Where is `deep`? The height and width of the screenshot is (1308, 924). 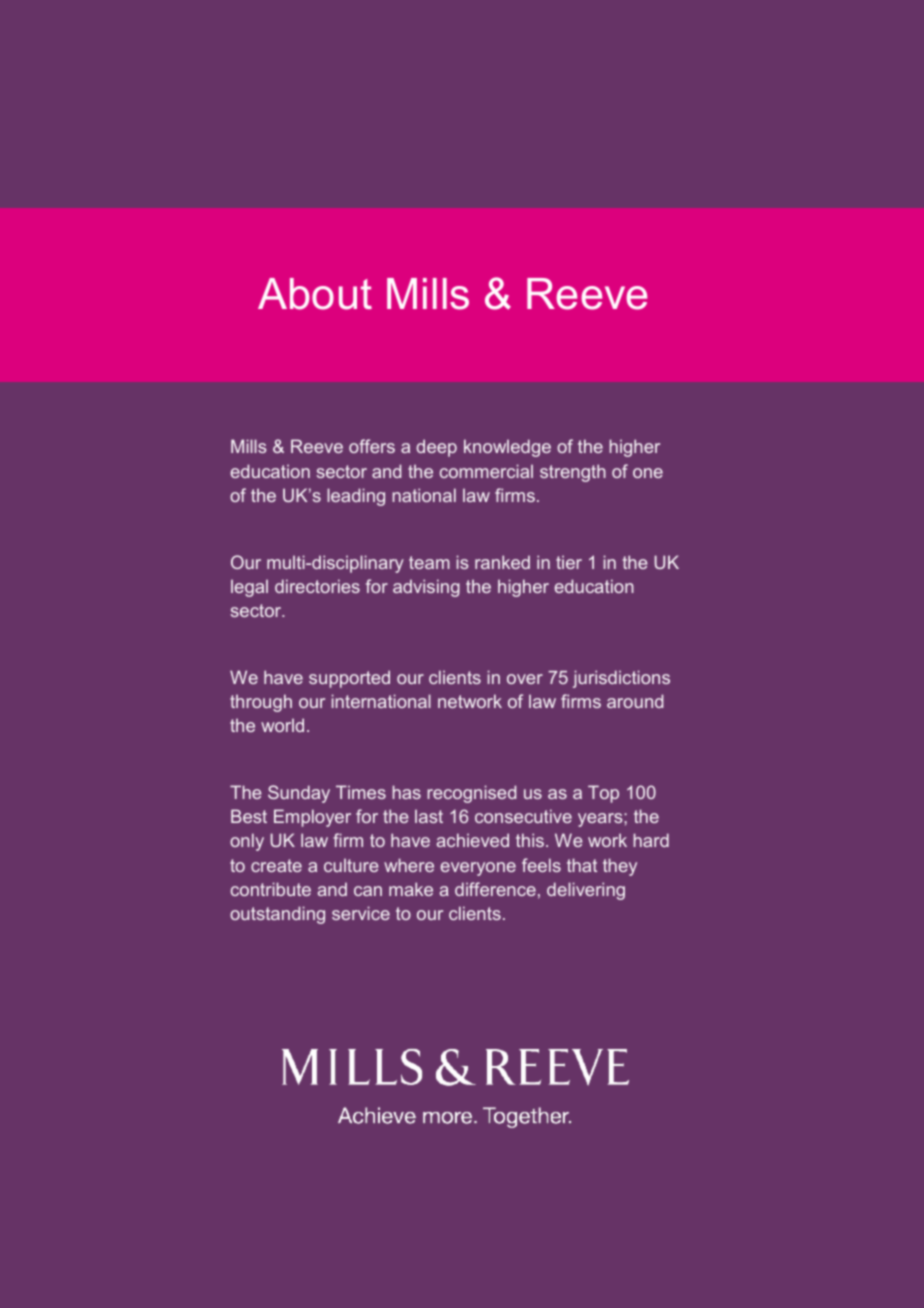
deep is located at coordinates (436, 448).
